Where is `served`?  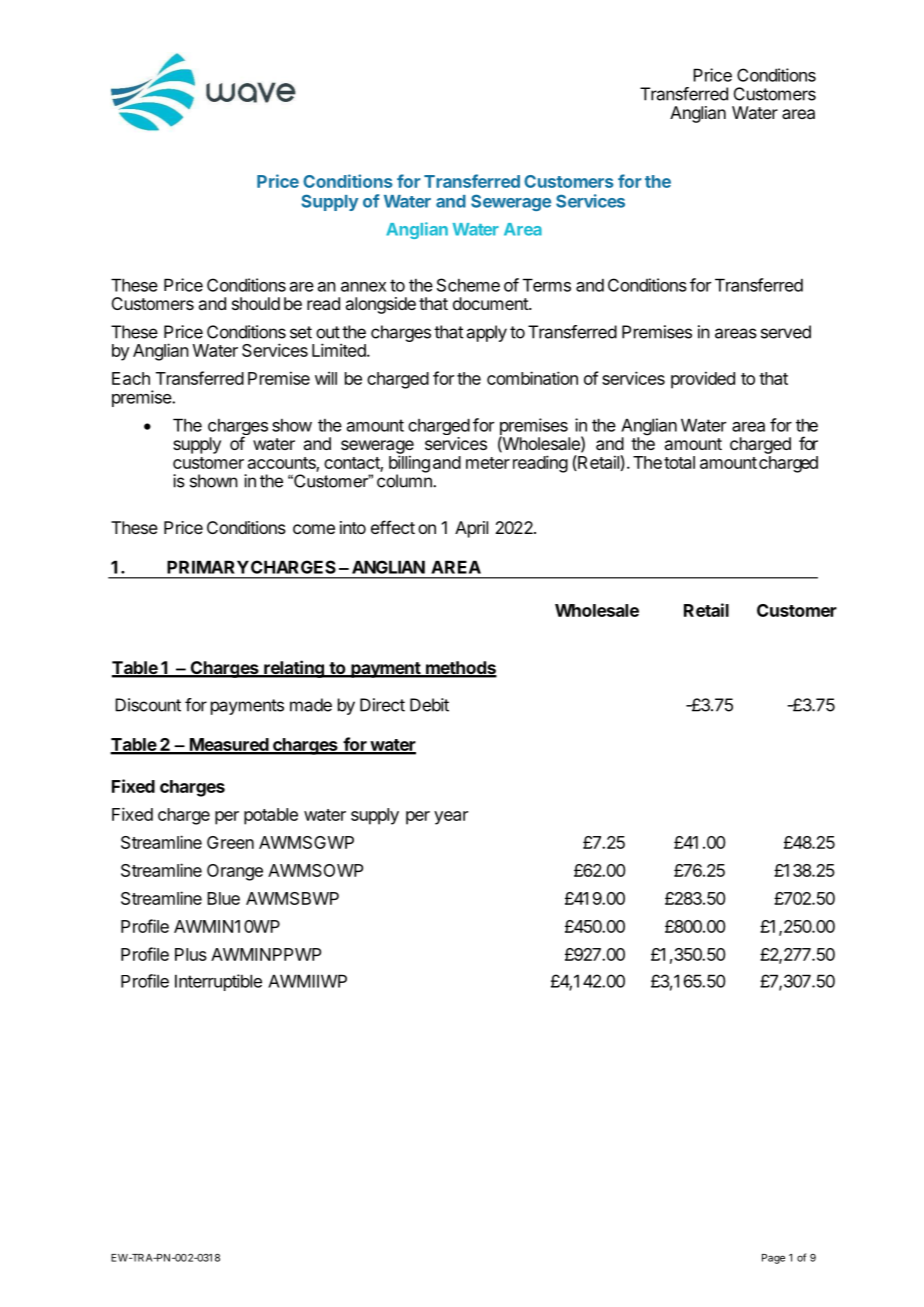
served is located at coordinates (786, 332).
